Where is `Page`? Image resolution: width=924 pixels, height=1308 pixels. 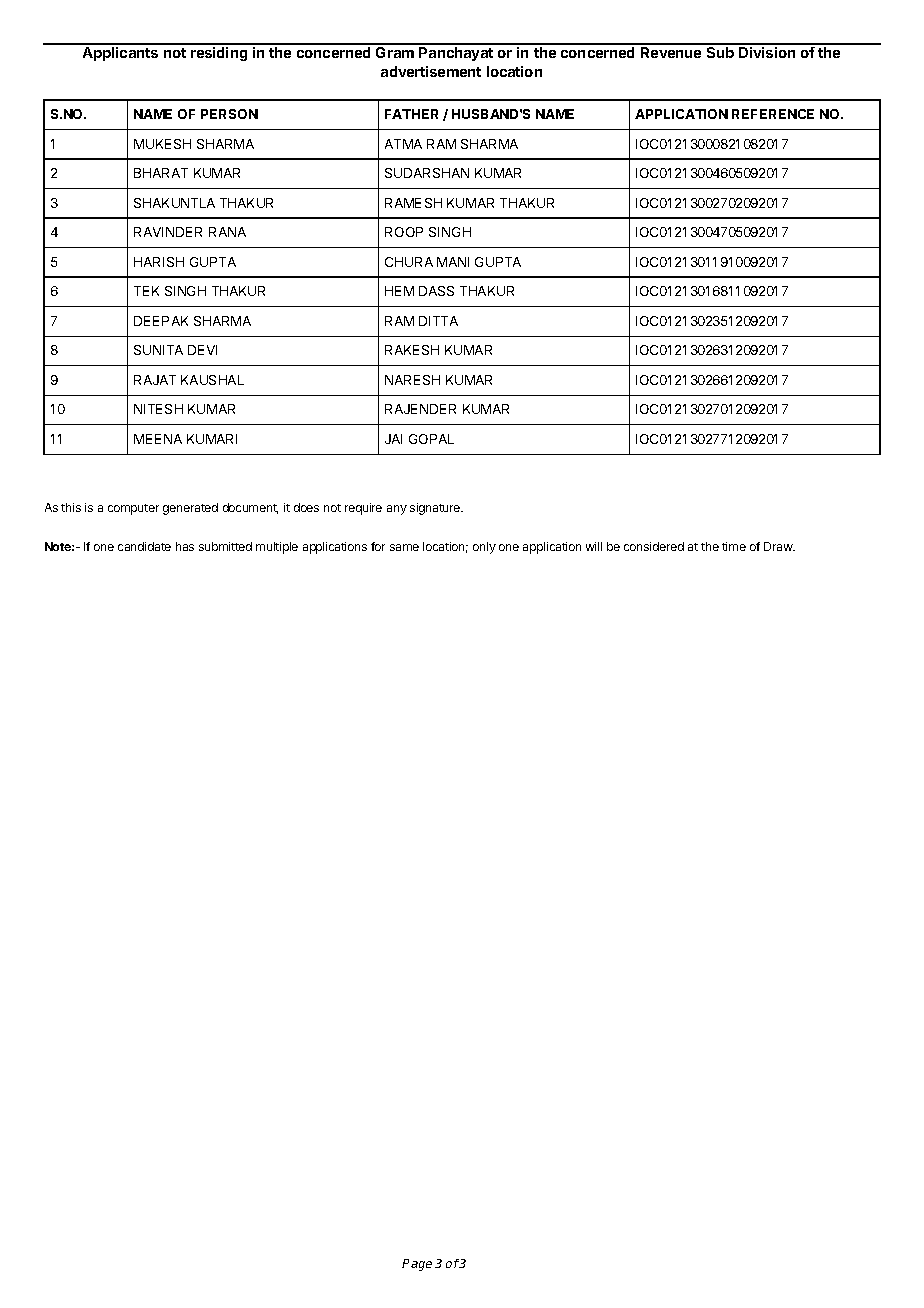 Page is located at coordinates (417, 1265).
